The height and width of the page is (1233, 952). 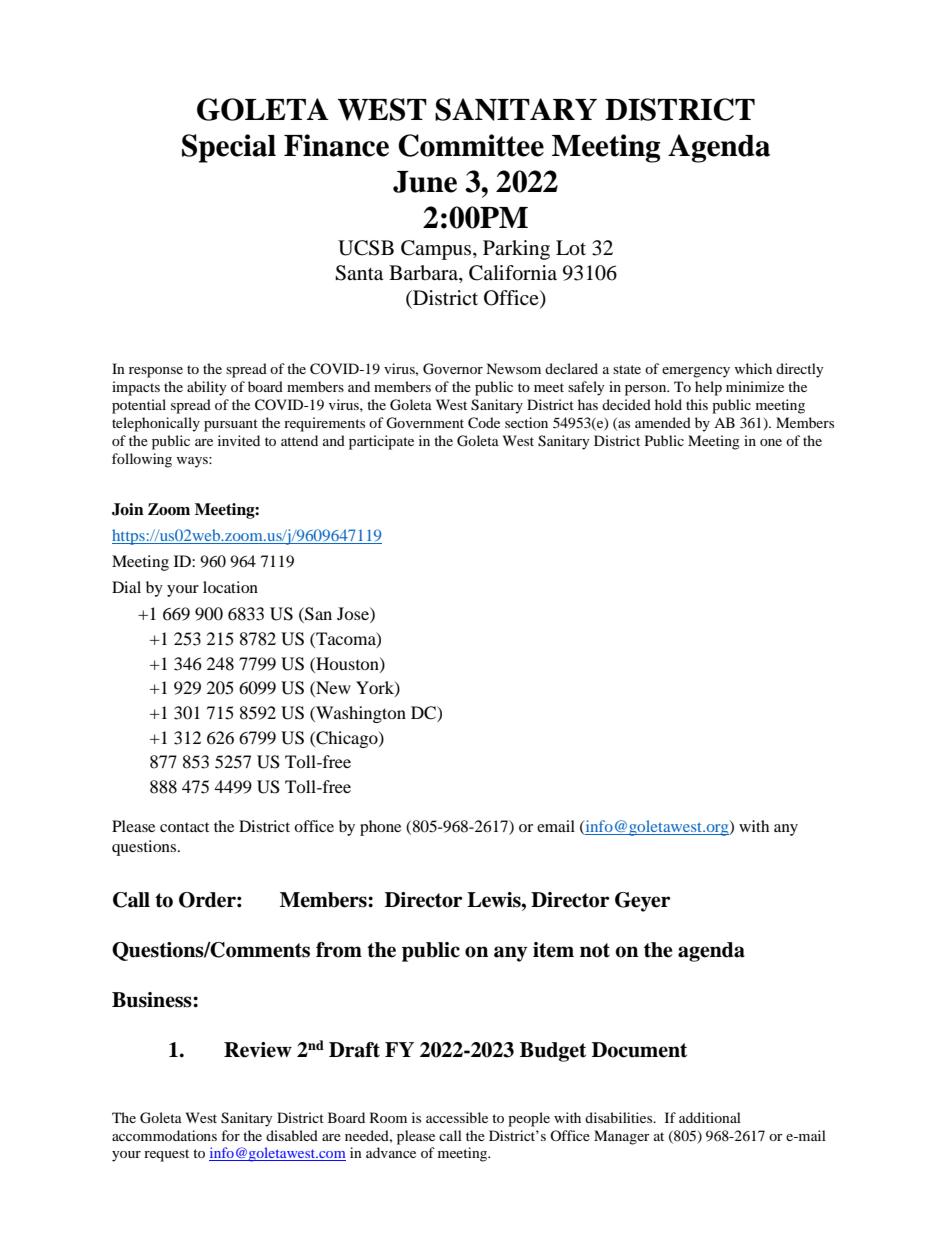 What do you see at coordinates (457, 1117) in the page?
I see `accessible` at bounding box center [457, 1117].
